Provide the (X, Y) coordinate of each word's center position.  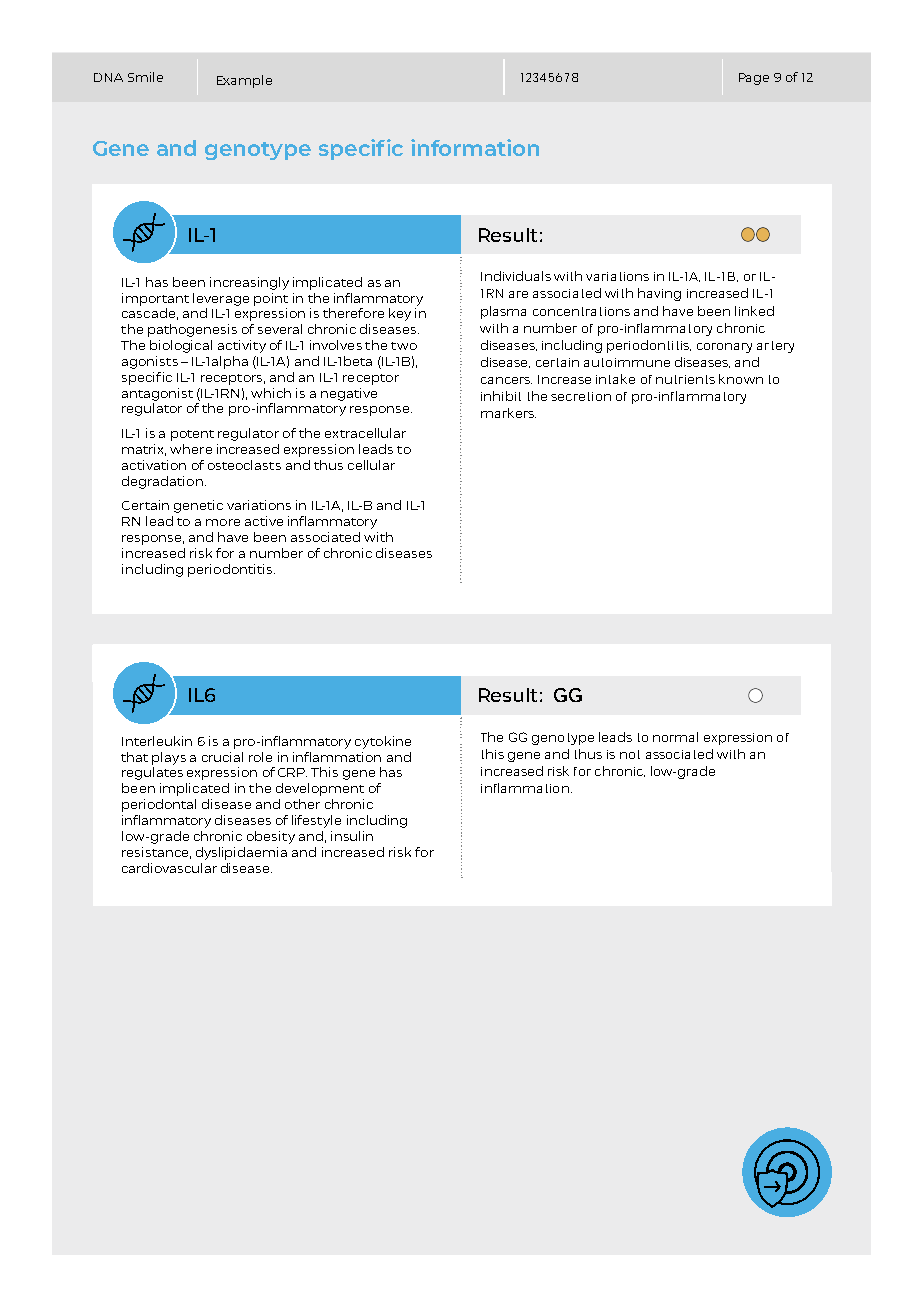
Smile (145, 77)
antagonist (157, 394)
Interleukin (157, 741)
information (475, 147)
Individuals (516, 276)
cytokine (383, 742)
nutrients (685, 379)
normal (675, 737)
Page (754, 79)
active (264, 521)
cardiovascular (169, 868)
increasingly (249, 283)
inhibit (501, 396)
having (659, 294)
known (741, 379)
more (223, 522)
